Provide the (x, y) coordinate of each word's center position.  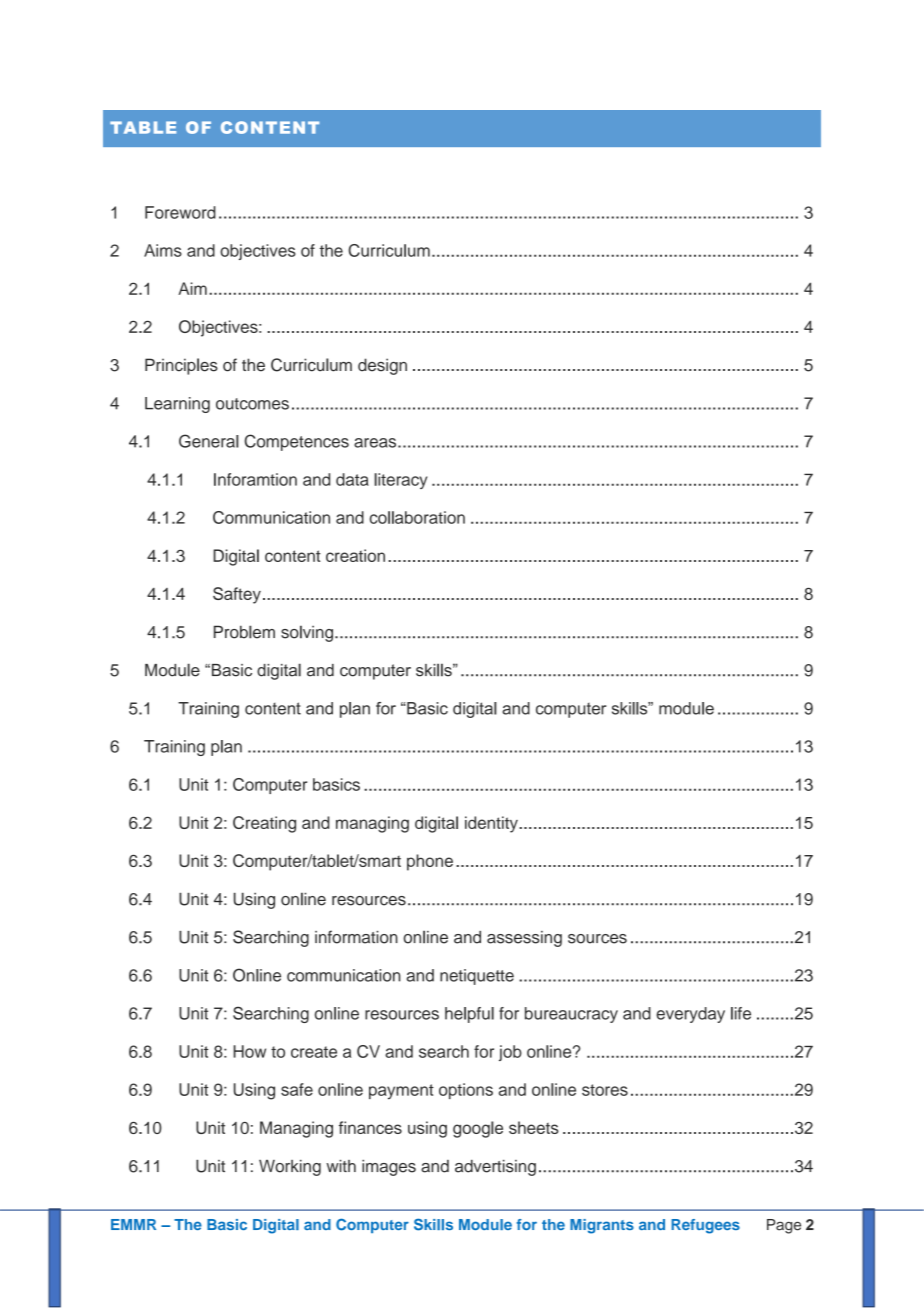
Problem (244, 632)
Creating (264, 824)
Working (290, 1168)
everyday (690, 1015)
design (382, 366)
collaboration (417, 517)
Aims (163, 250)
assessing (524, 939)
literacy (400, 481)
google (478, 1129)
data (352, 479)
